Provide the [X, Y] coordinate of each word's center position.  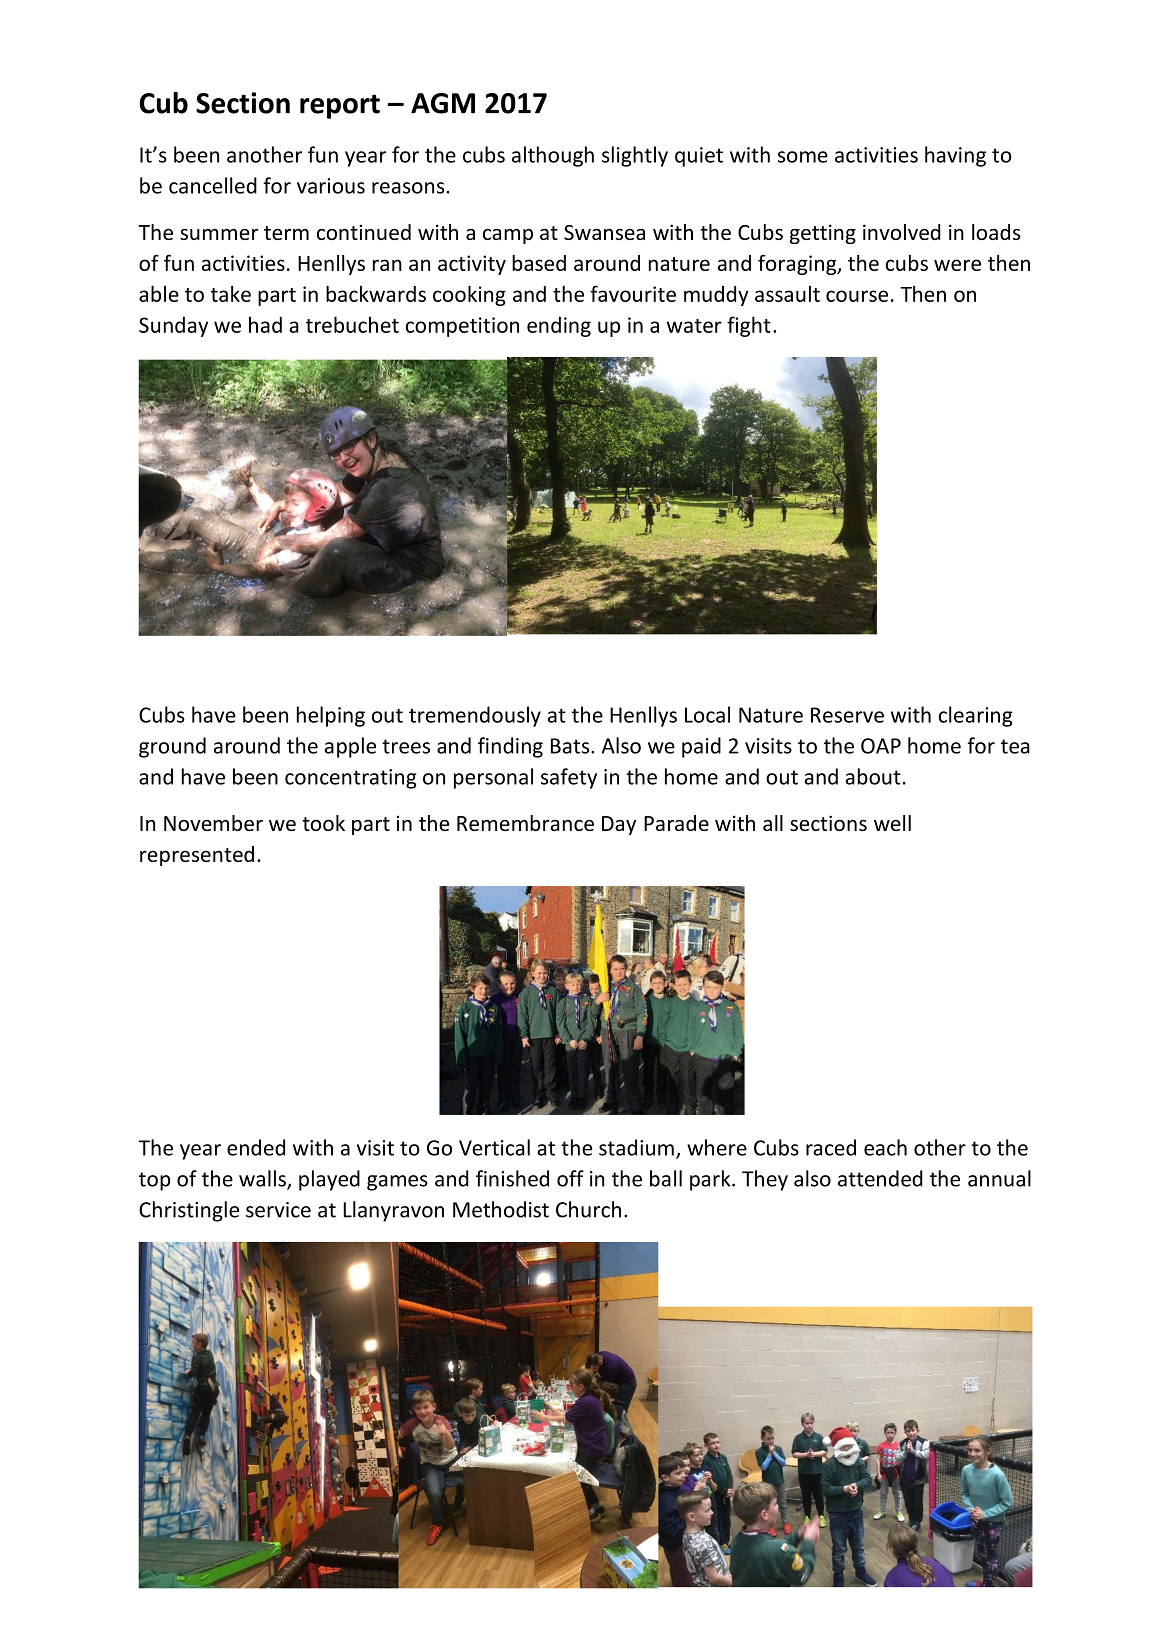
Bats [571, 746]
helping [331, 716]
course [857, 296]
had [265, 324]
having [955, 156]
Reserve [847, 715]
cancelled [213, 185]
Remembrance [525, 823]
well [892, 823]
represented [197, 856]
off [570, 1178]
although [553, 156]
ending [559, 326]
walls [263, 1179]
